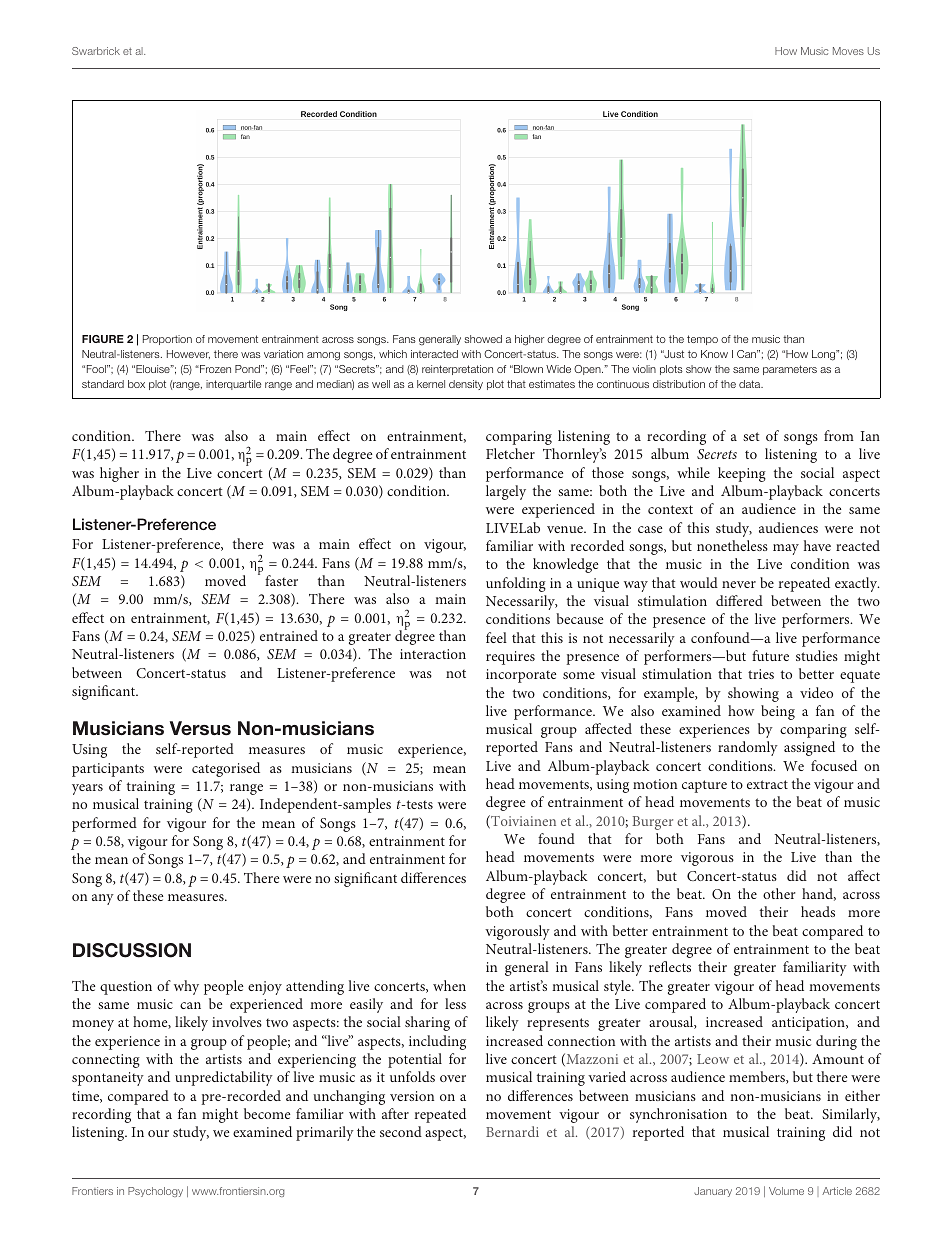 Image resolution: width=952 pixels, height=1247 pixels. I want to click on other, so click(779, 893).
